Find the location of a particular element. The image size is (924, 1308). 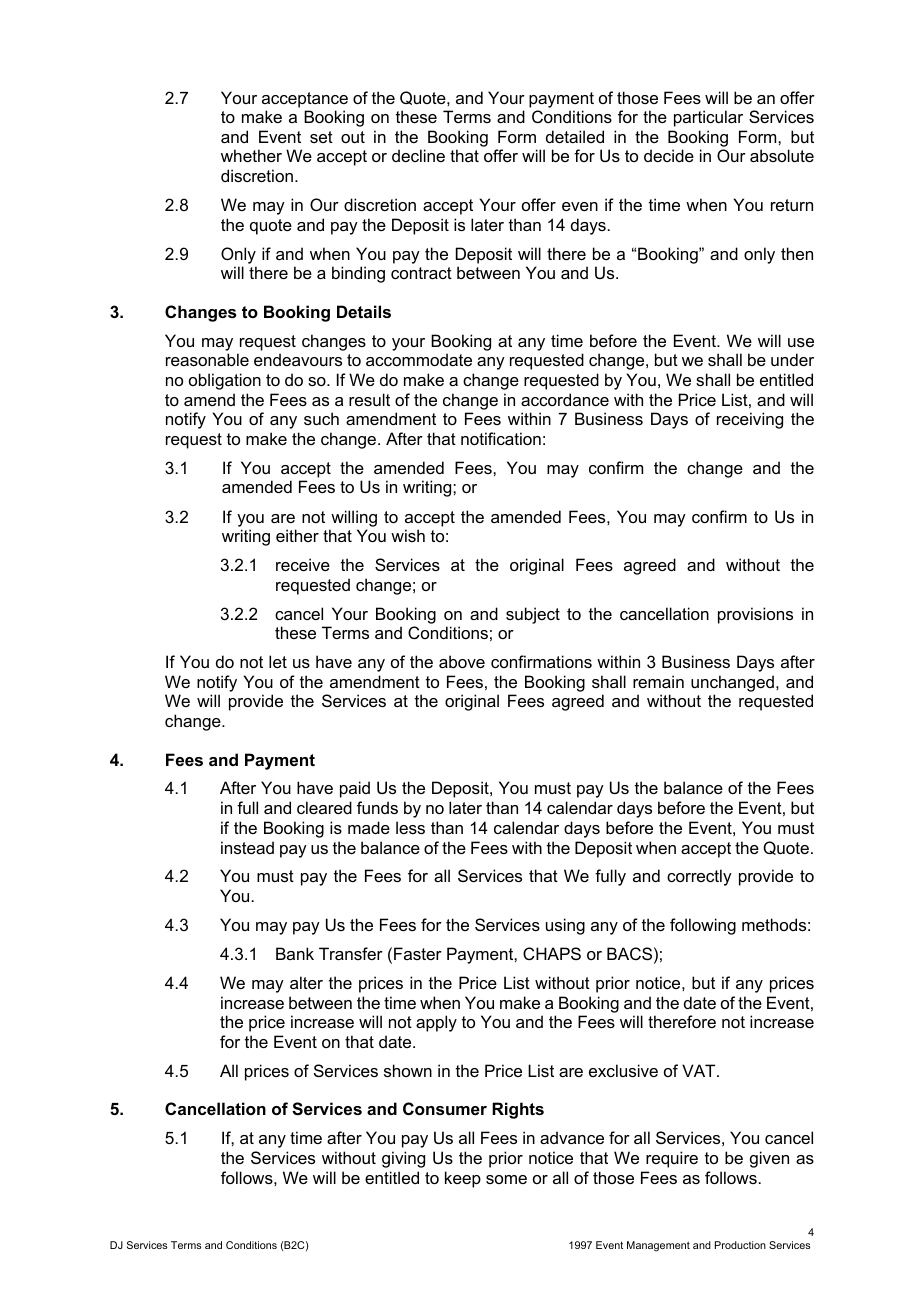

particular is located at coordinates (708, 118).
